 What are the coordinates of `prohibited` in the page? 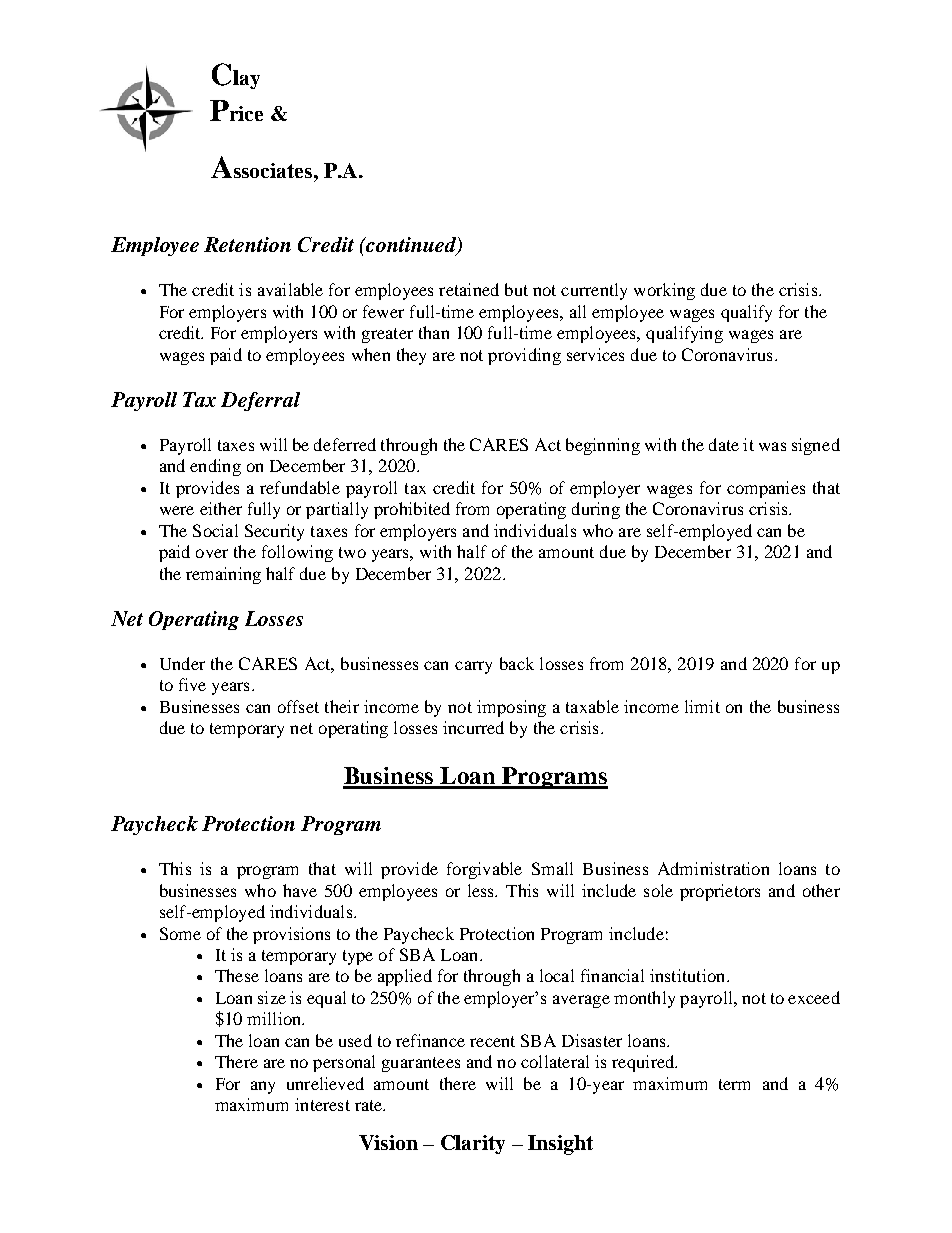 It's located at (412, 510).
